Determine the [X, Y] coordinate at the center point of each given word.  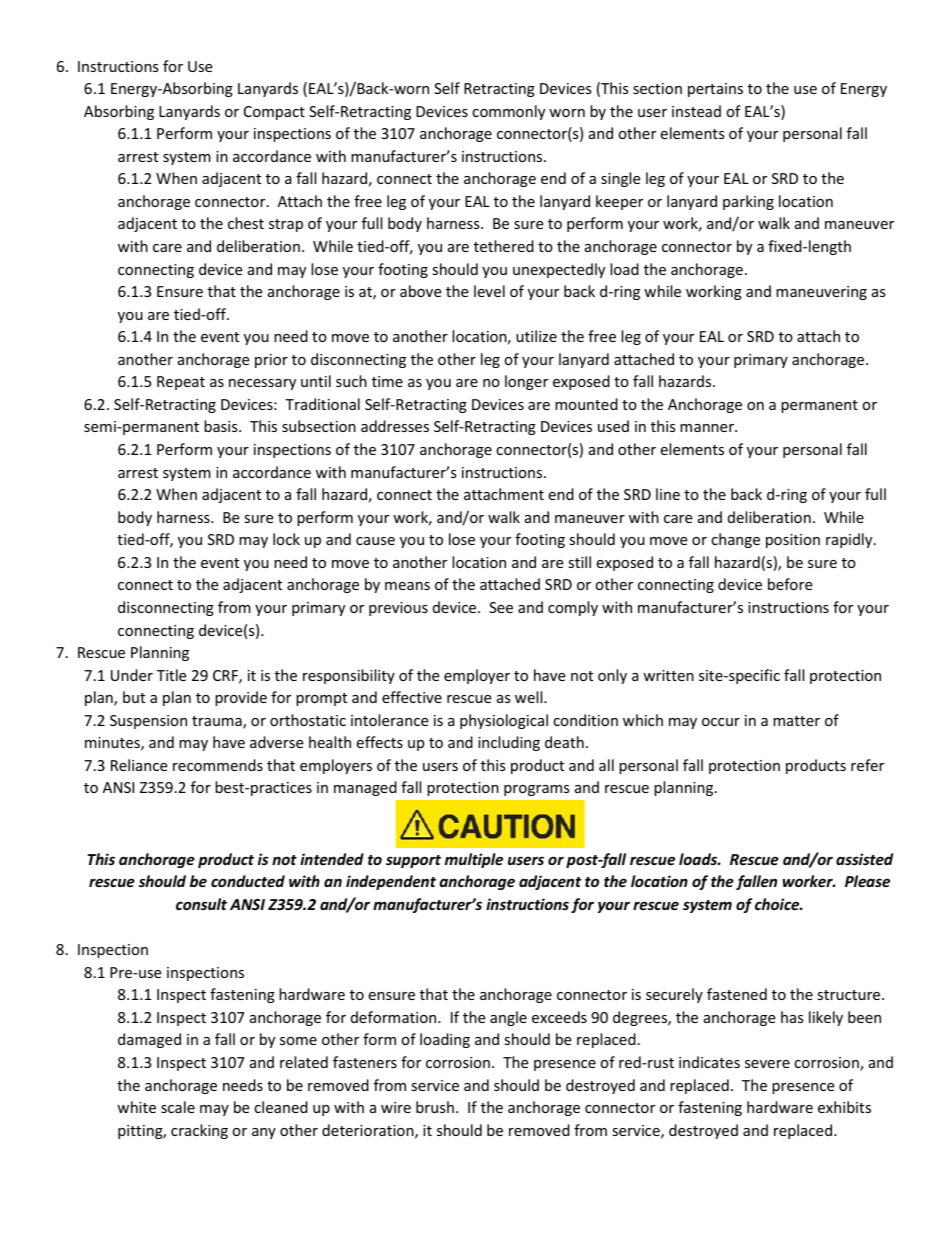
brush [435, 1107]
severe [767, 1064]
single [620, 179]
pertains [715, 90]
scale [178, 1107]
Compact [274, 113]
